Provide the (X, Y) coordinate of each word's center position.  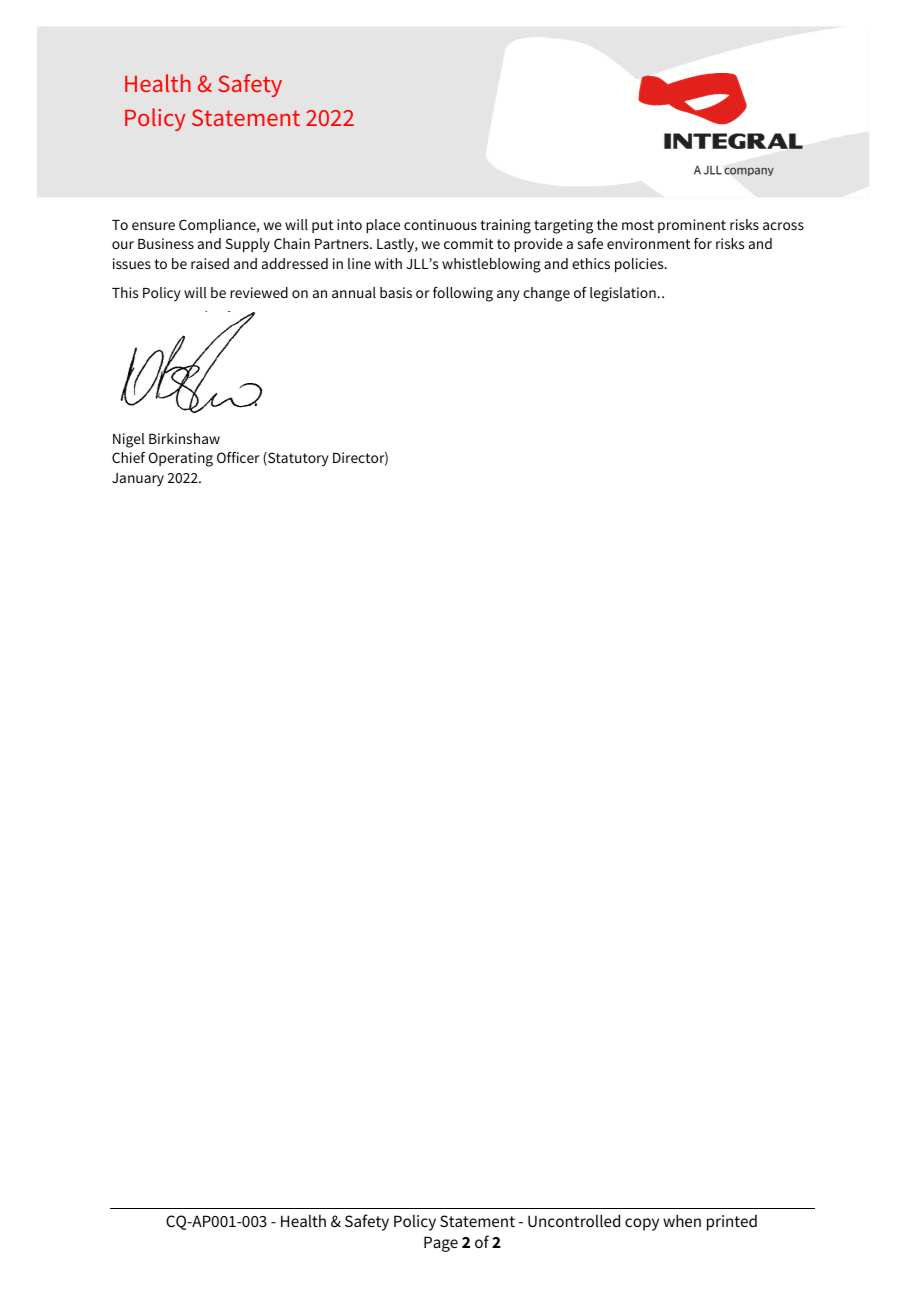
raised (210, 263)
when (682, 1220)
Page (441, 1244)
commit (468, 243)
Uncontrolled (574, 1220)
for (703, 243)
